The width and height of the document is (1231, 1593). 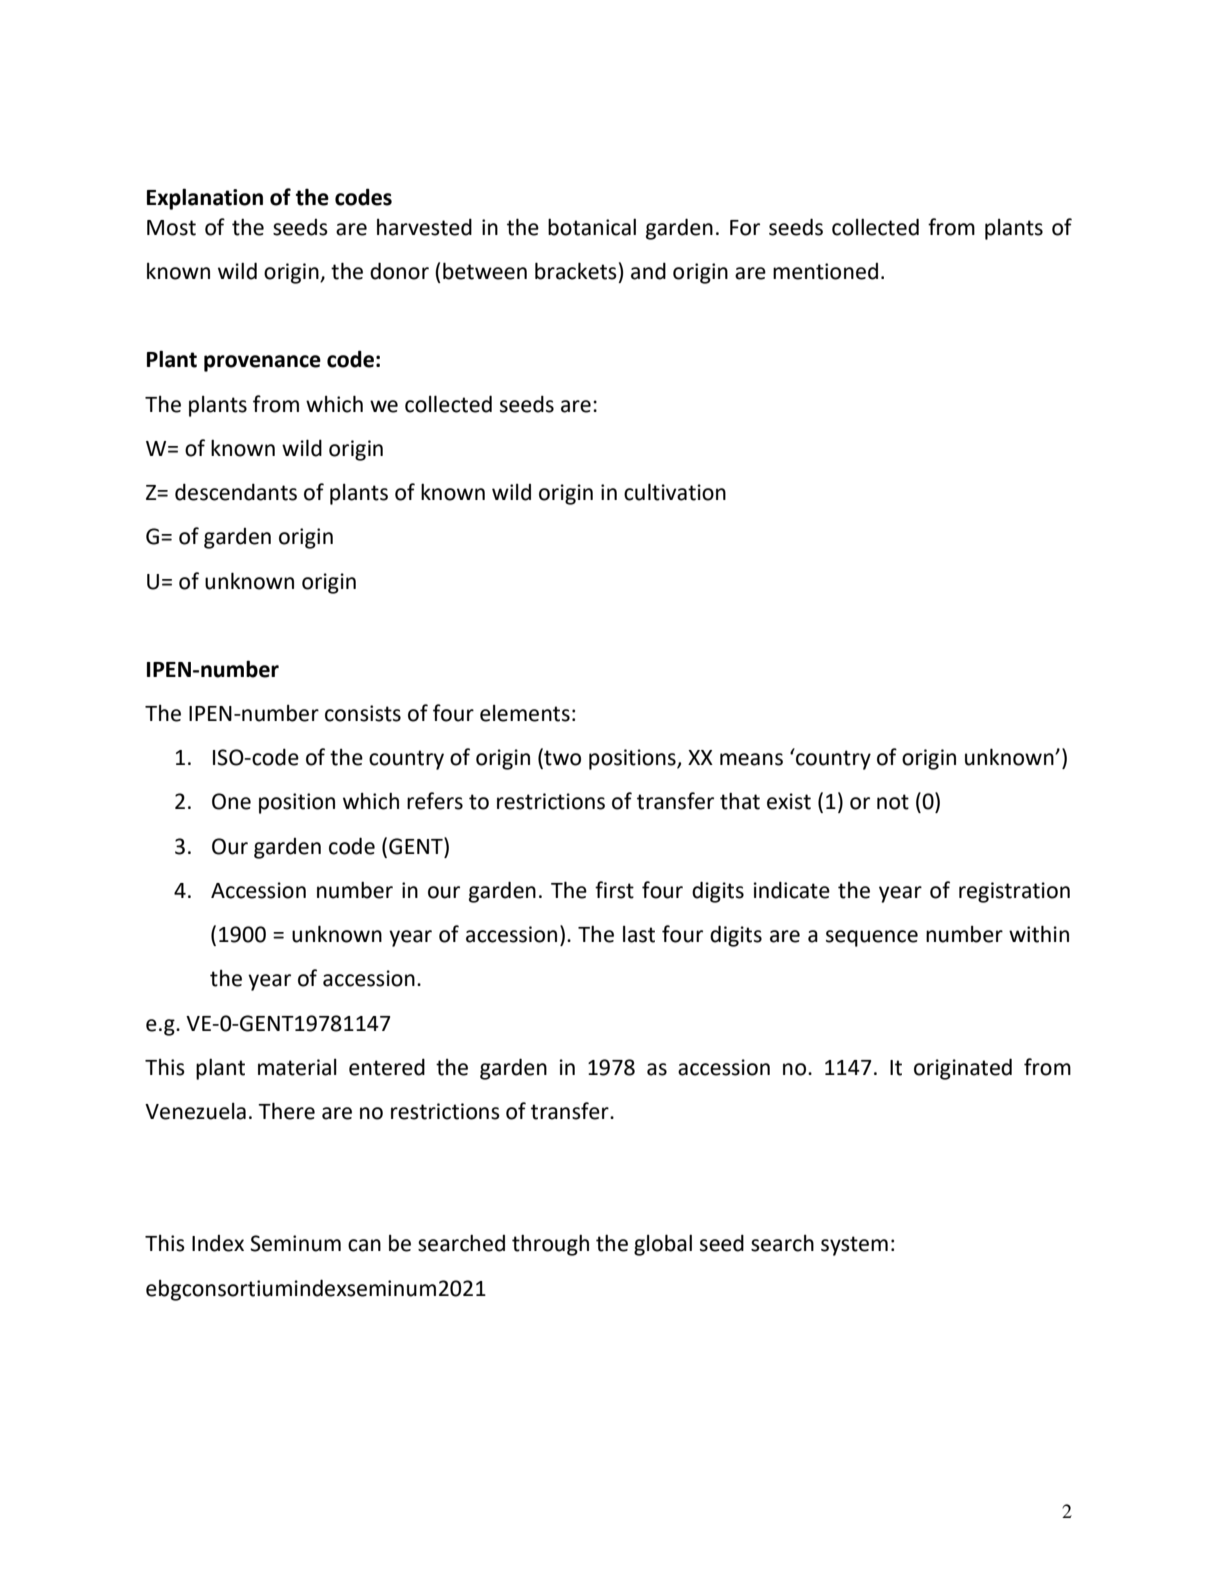 I want to click on first, so click(x=614, y=890).
